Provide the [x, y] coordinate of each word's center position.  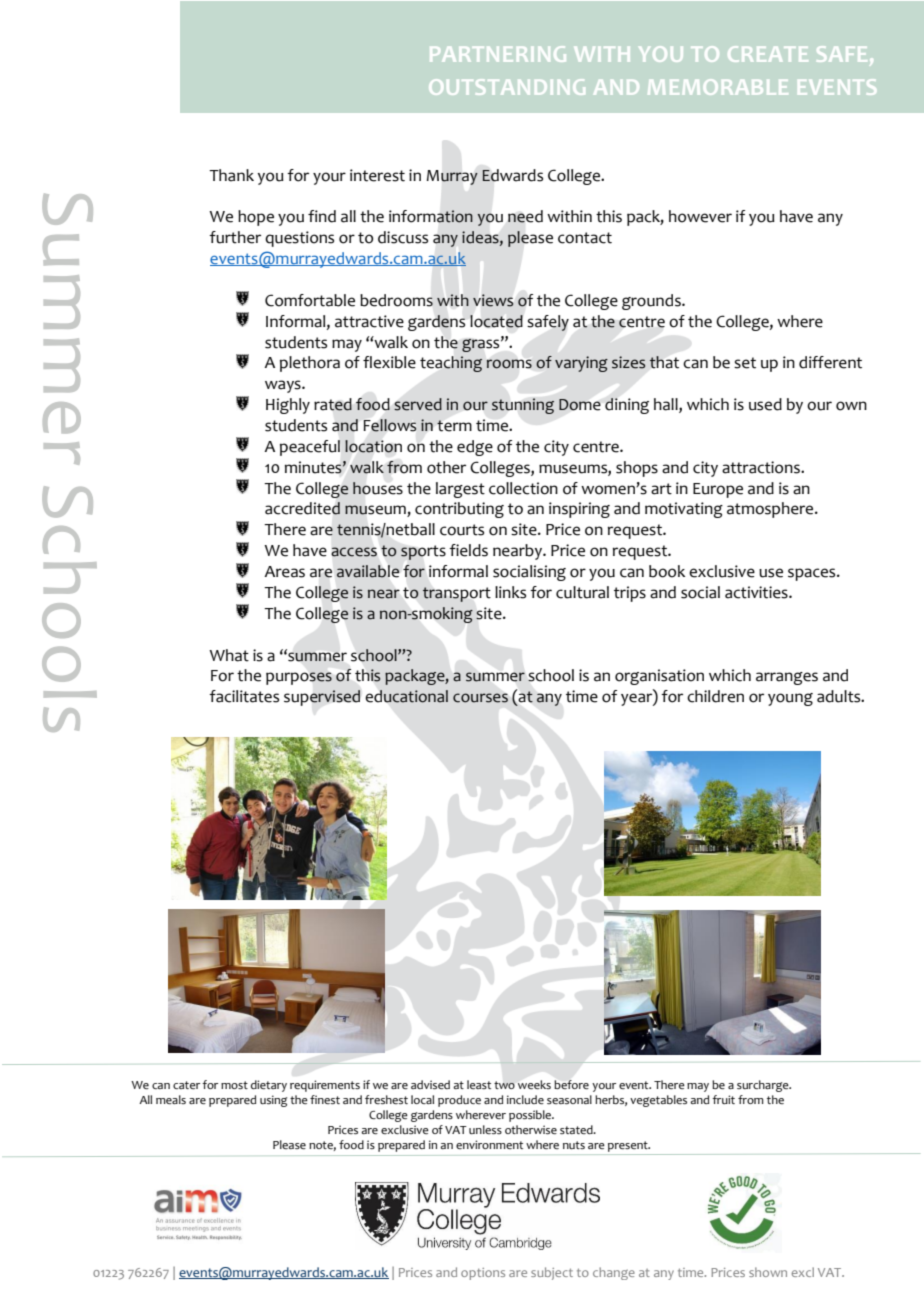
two [504, 1085]
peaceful [310, 448]
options [483, 1274]
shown [768, 1272]
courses [480, 698]
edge [475, 448]
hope [256, 218]
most [234, 1085]
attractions [762, 467]
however [700, 216]
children [715, 696]
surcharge [764, 1086]
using [273, 1101]
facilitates [244, 696]
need [525, 216]
